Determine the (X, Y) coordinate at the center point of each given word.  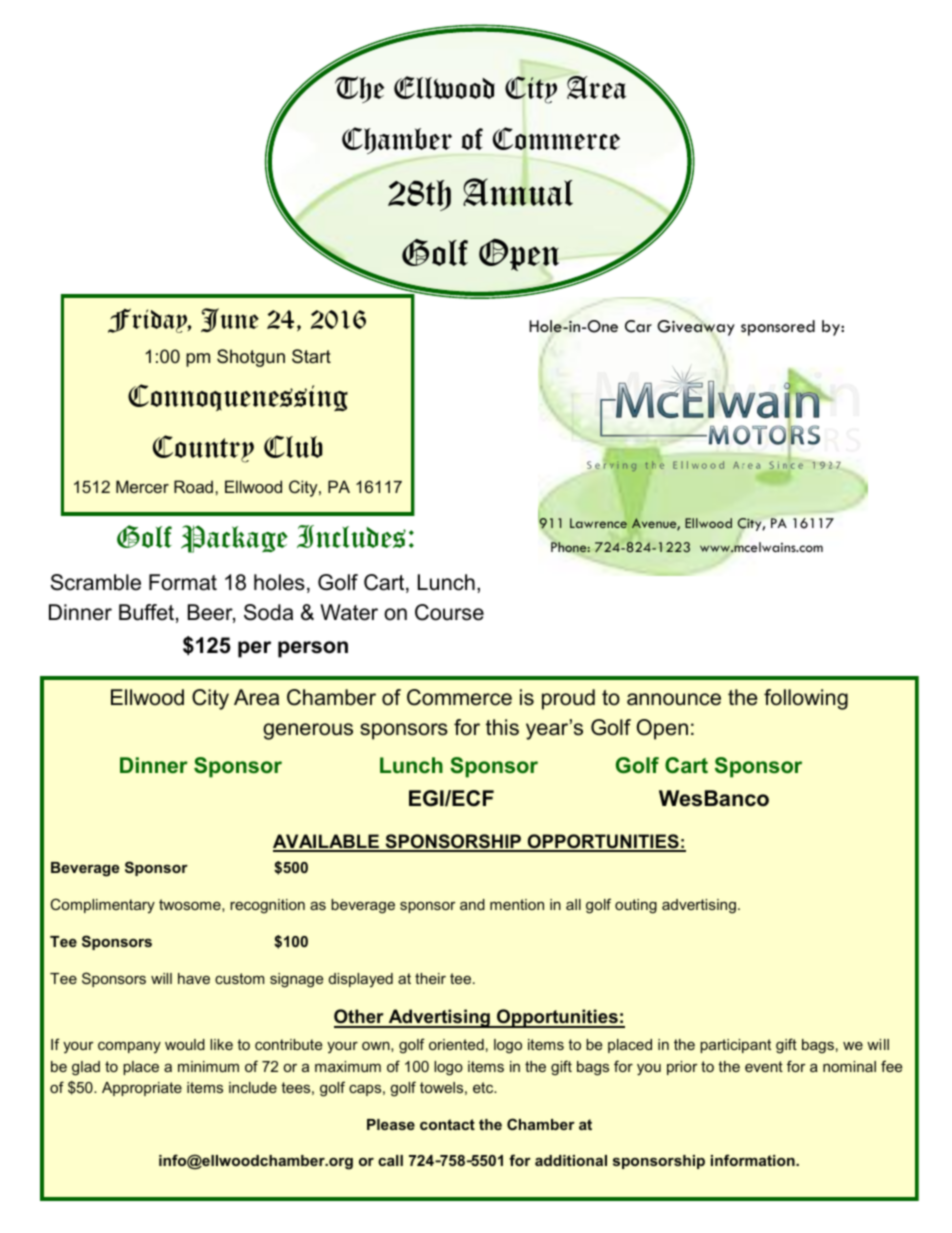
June (230, 320)
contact (447, 1124)
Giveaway (696, 328)
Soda (268, 612)
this (502, 727)
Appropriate (142, 1089)
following (806, 699)
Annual (518, 192)
